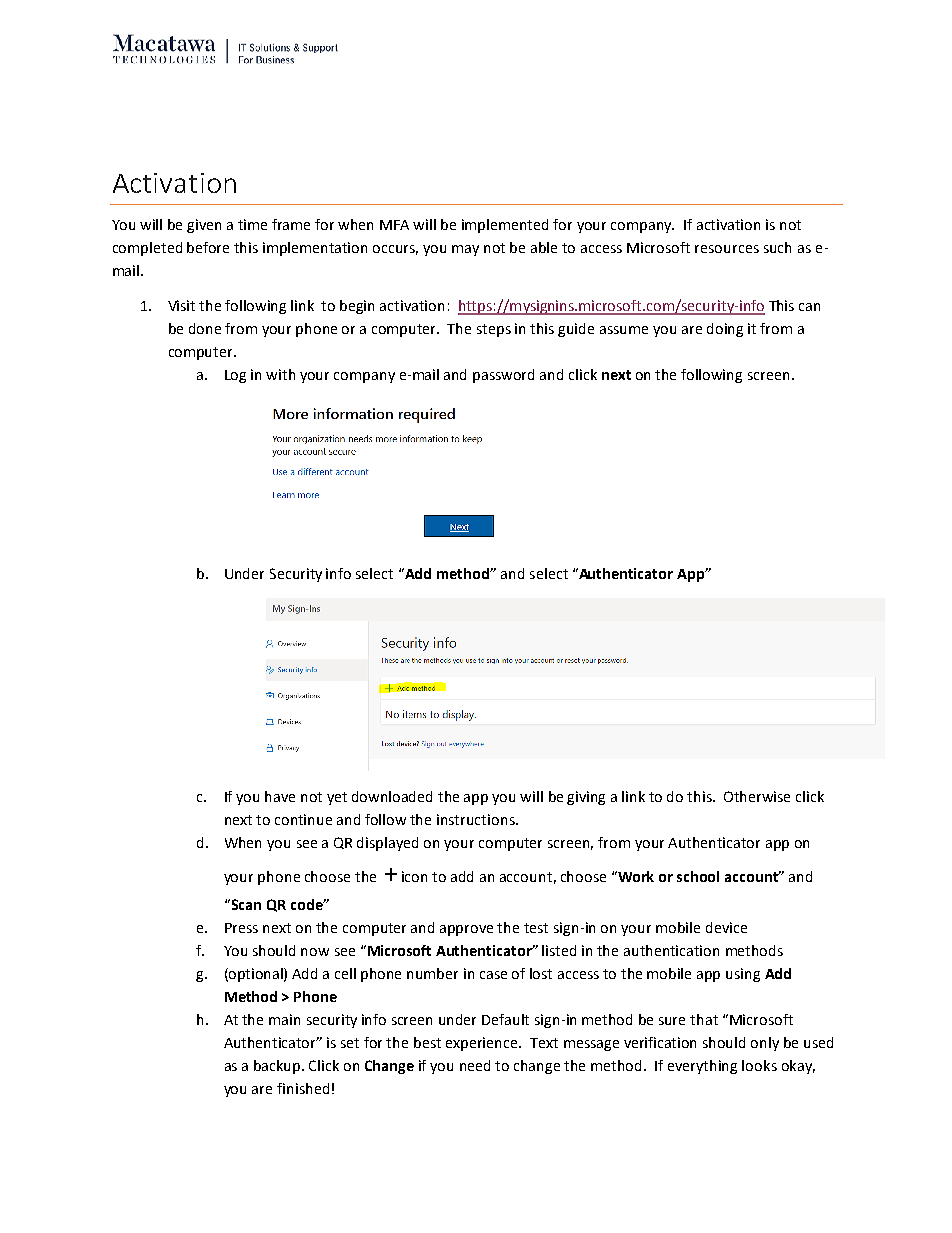 The height and width of the document is (1233, 952). What do you see at coordinates (759, 1065) in the document?
I see `looks` at bounding box center [759, 1065].
